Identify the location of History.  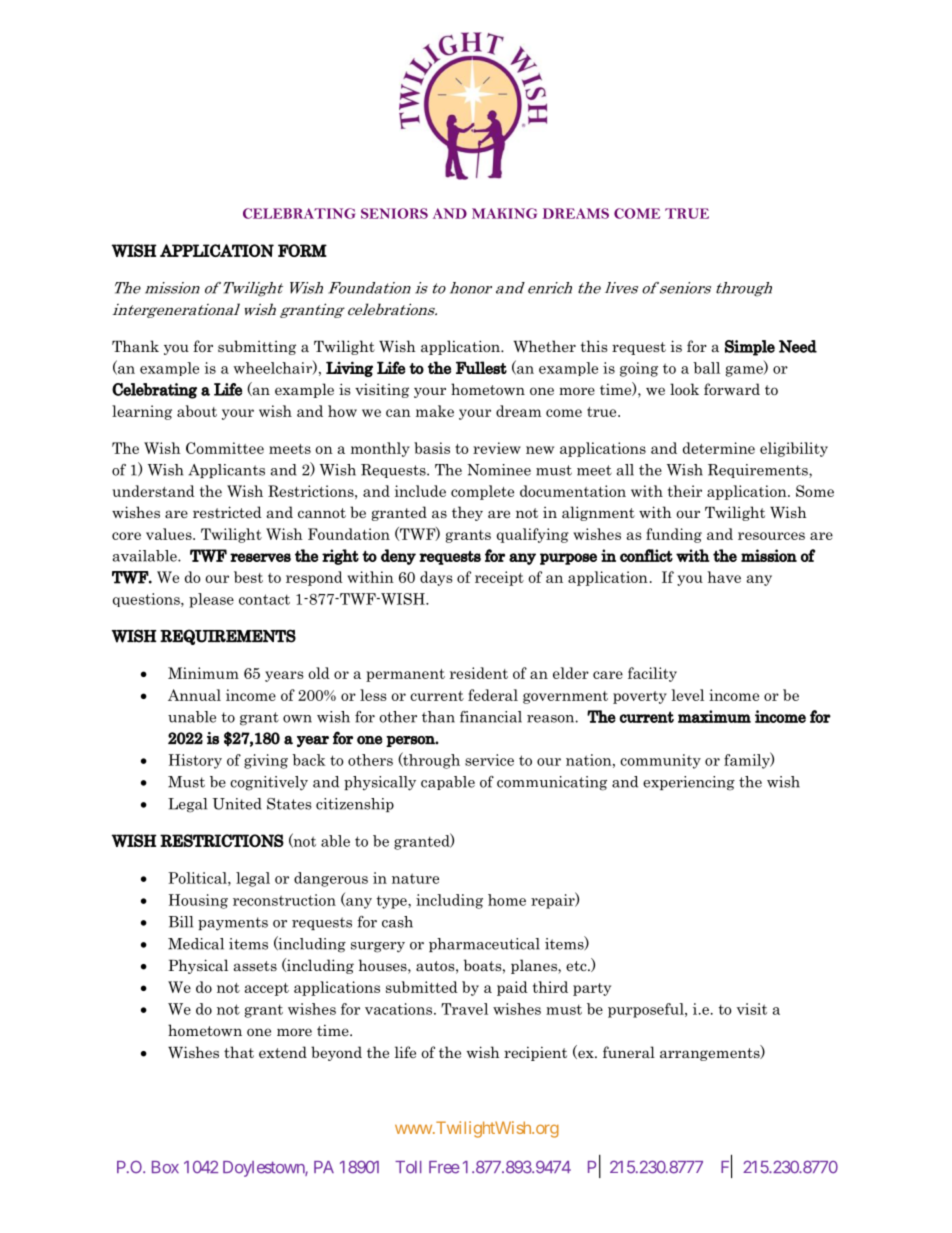
(195, 761).
